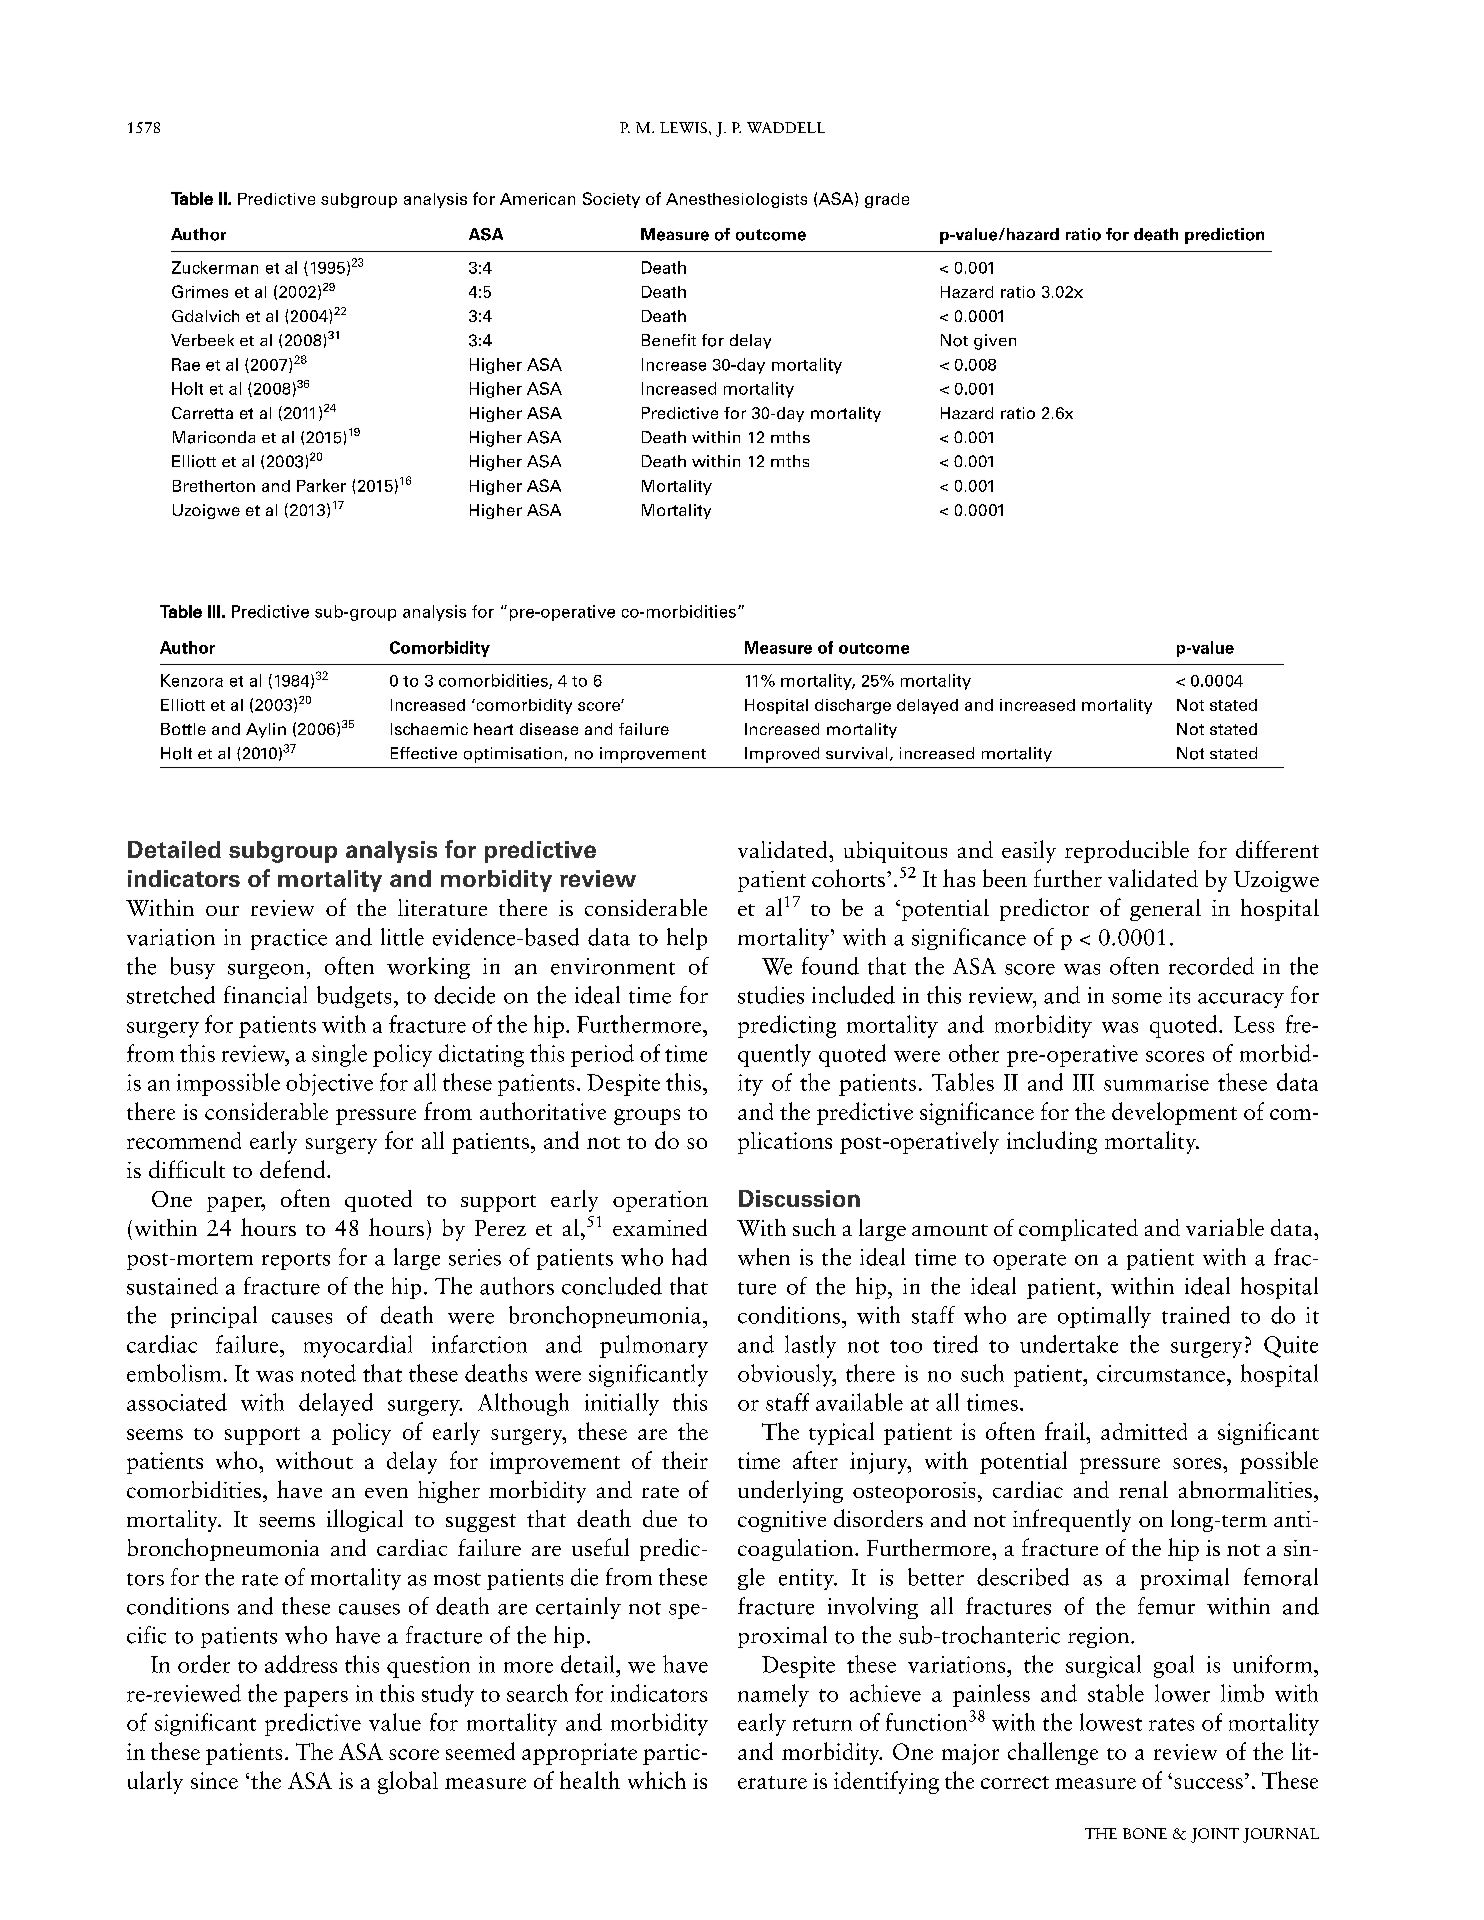  Describe the element at coordinates (853, 706) in the image. I see `discharge` at that location.
